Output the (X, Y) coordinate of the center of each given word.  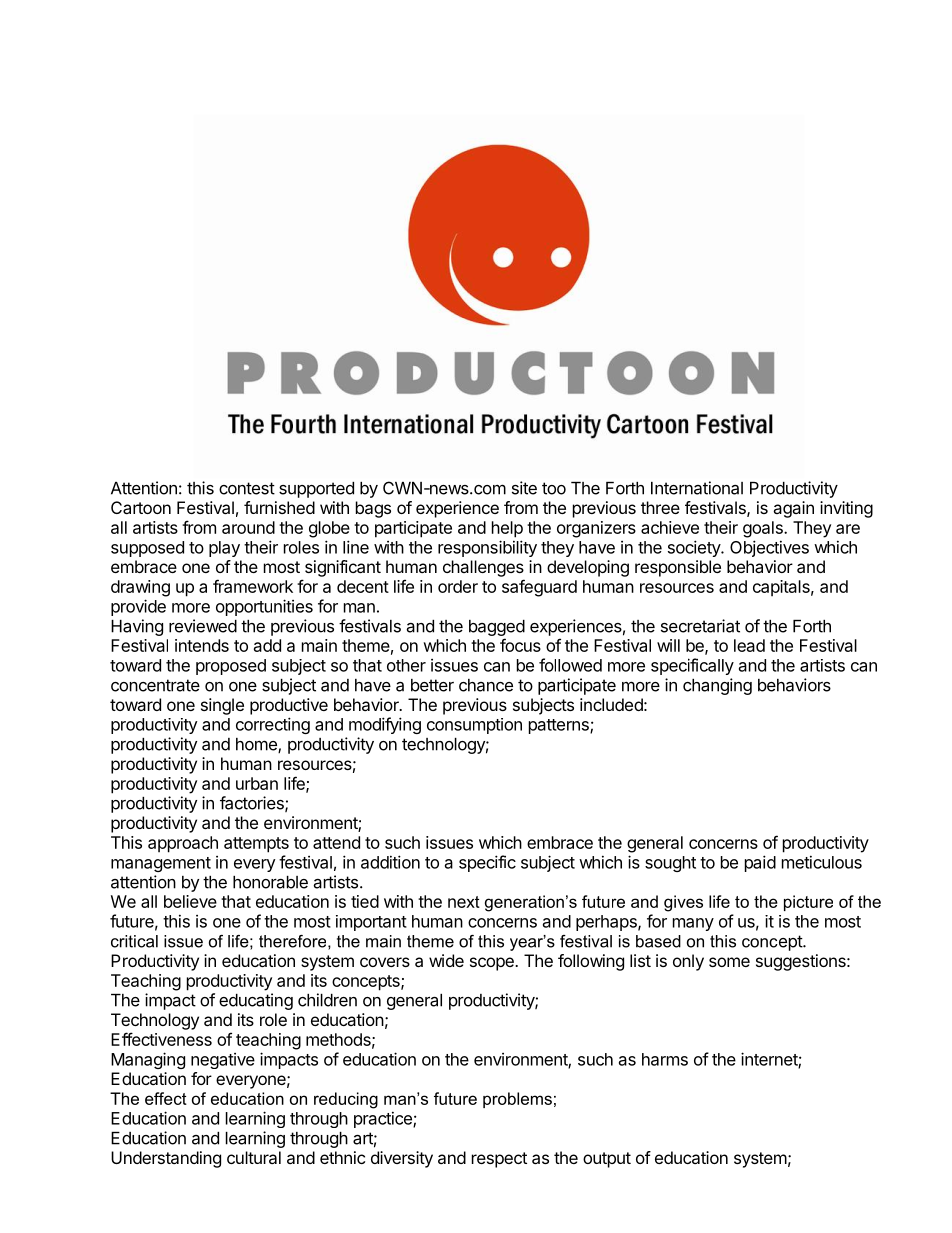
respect (499, 1160)
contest (247, 488)
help (507, 529)
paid (760, 863)
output (607, 1160)
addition (390, 862)
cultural (254, 1157)
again (793, 509)
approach (183, 844)
